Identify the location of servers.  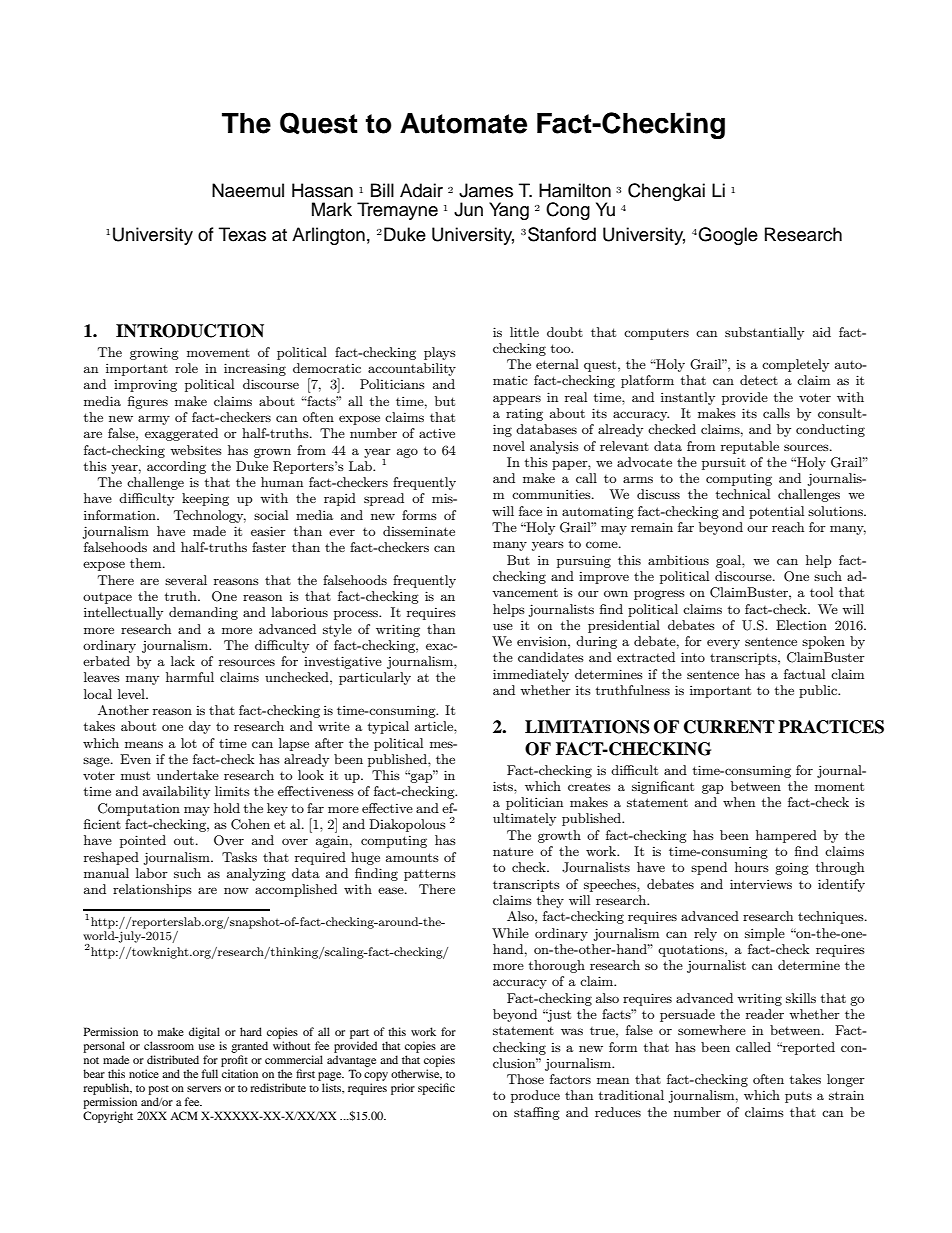
(204, 1089).
